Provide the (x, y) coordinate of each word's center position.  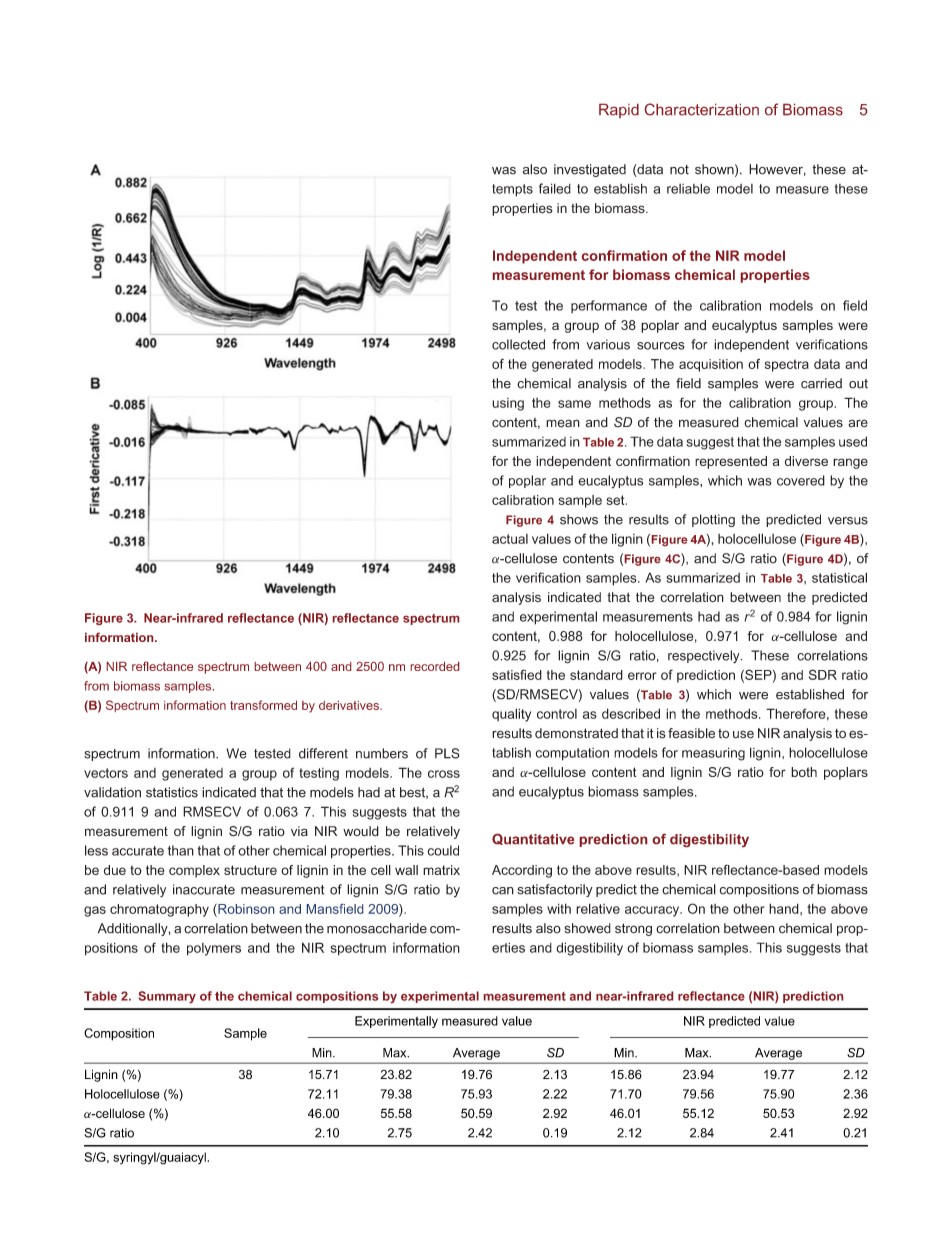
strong (633, 929)
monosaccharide (377, 928)
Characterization (701, 109)
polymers (214, 949)
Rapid (619, 110)
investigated (590, 170)
